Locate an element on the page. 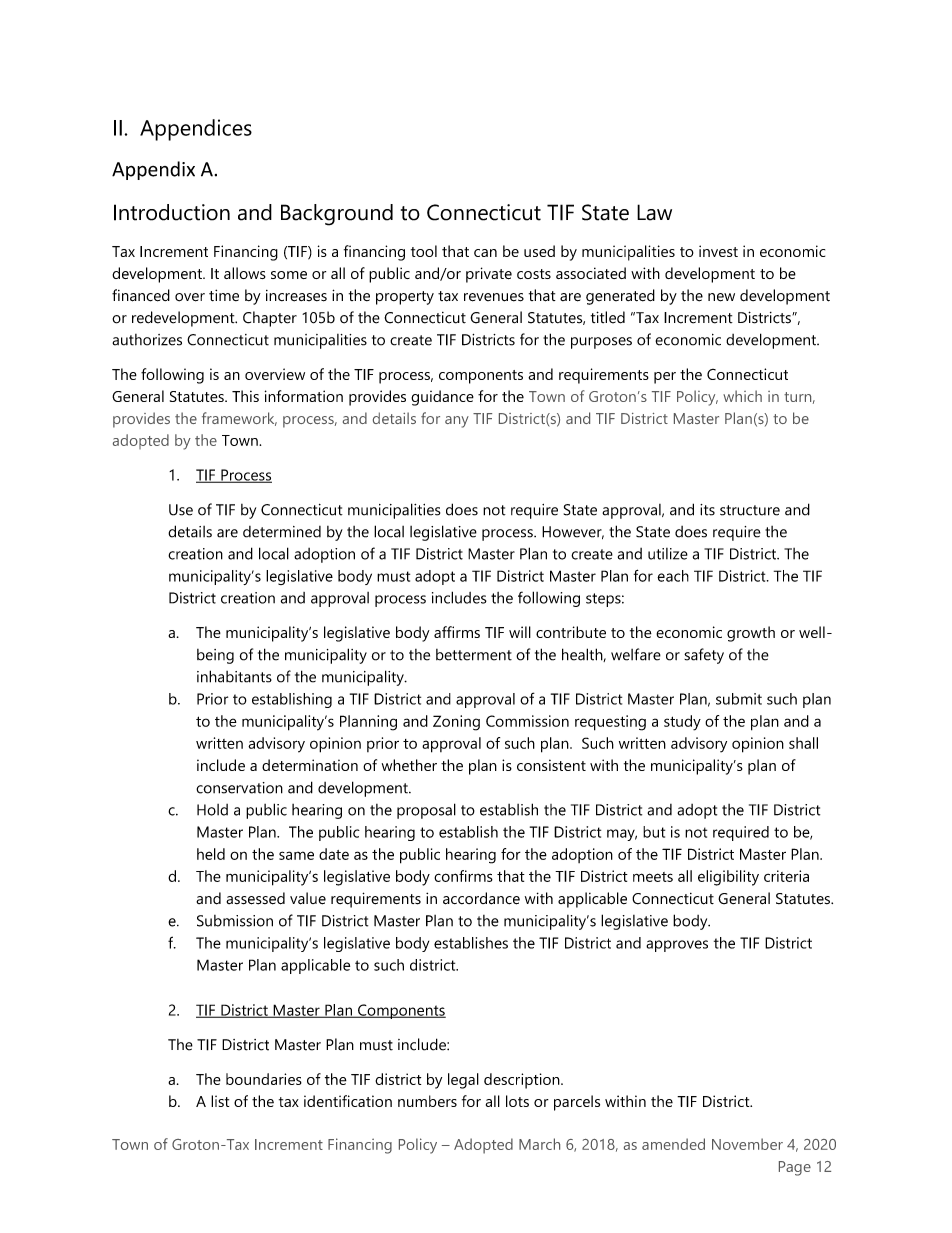 The width and height of the page is (952, 1233). Law is located at coordinates (654, 212).
